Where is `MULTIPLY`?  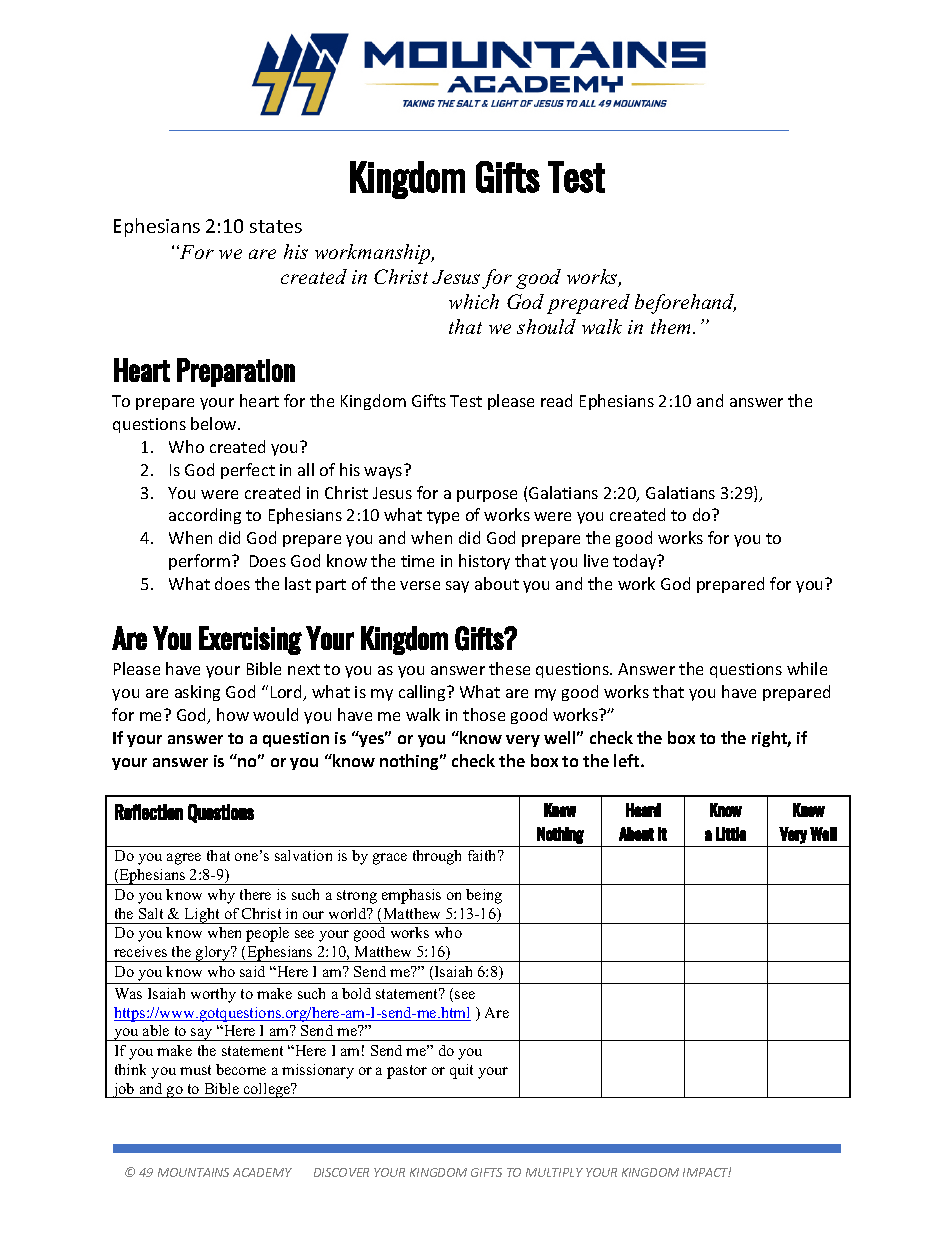 MULTIPLY is located at coordinates (554, 1172).
